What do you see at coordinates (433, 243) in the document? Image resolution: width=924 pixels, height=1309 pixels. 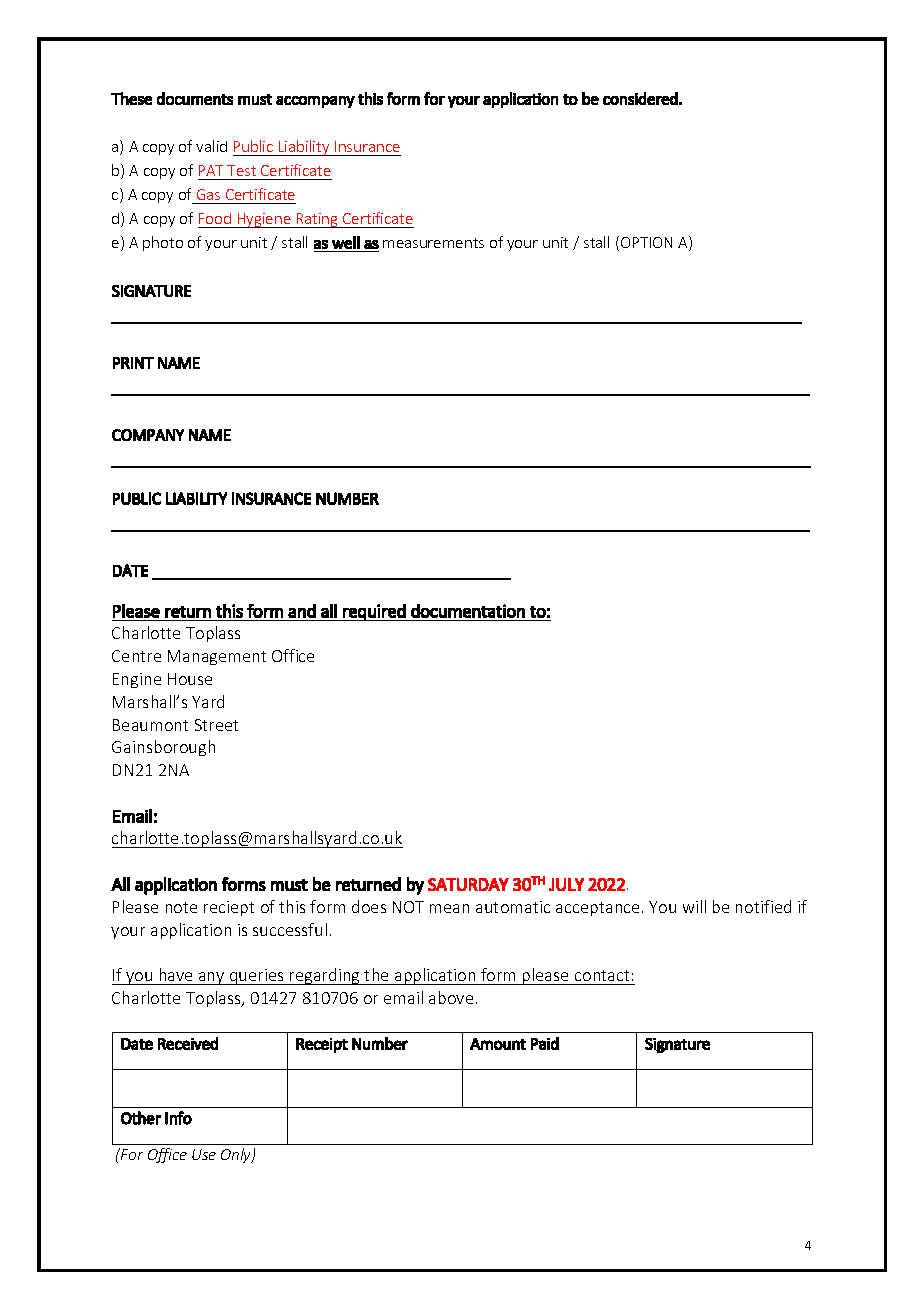 I see `measurements` at bounding box center [433, 243].
